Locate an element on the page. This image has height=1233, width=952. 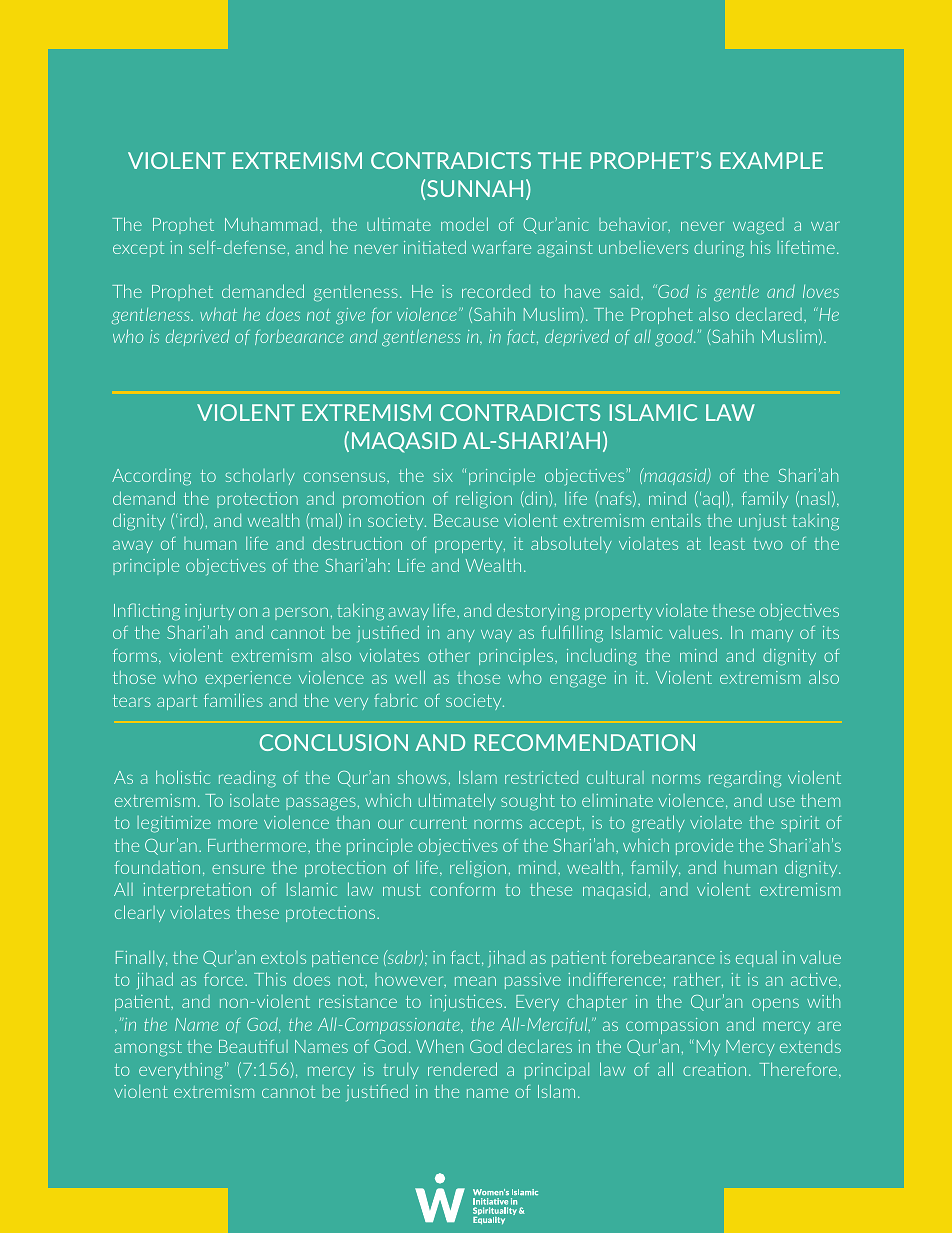
current is located at coordinates (438, 823).
